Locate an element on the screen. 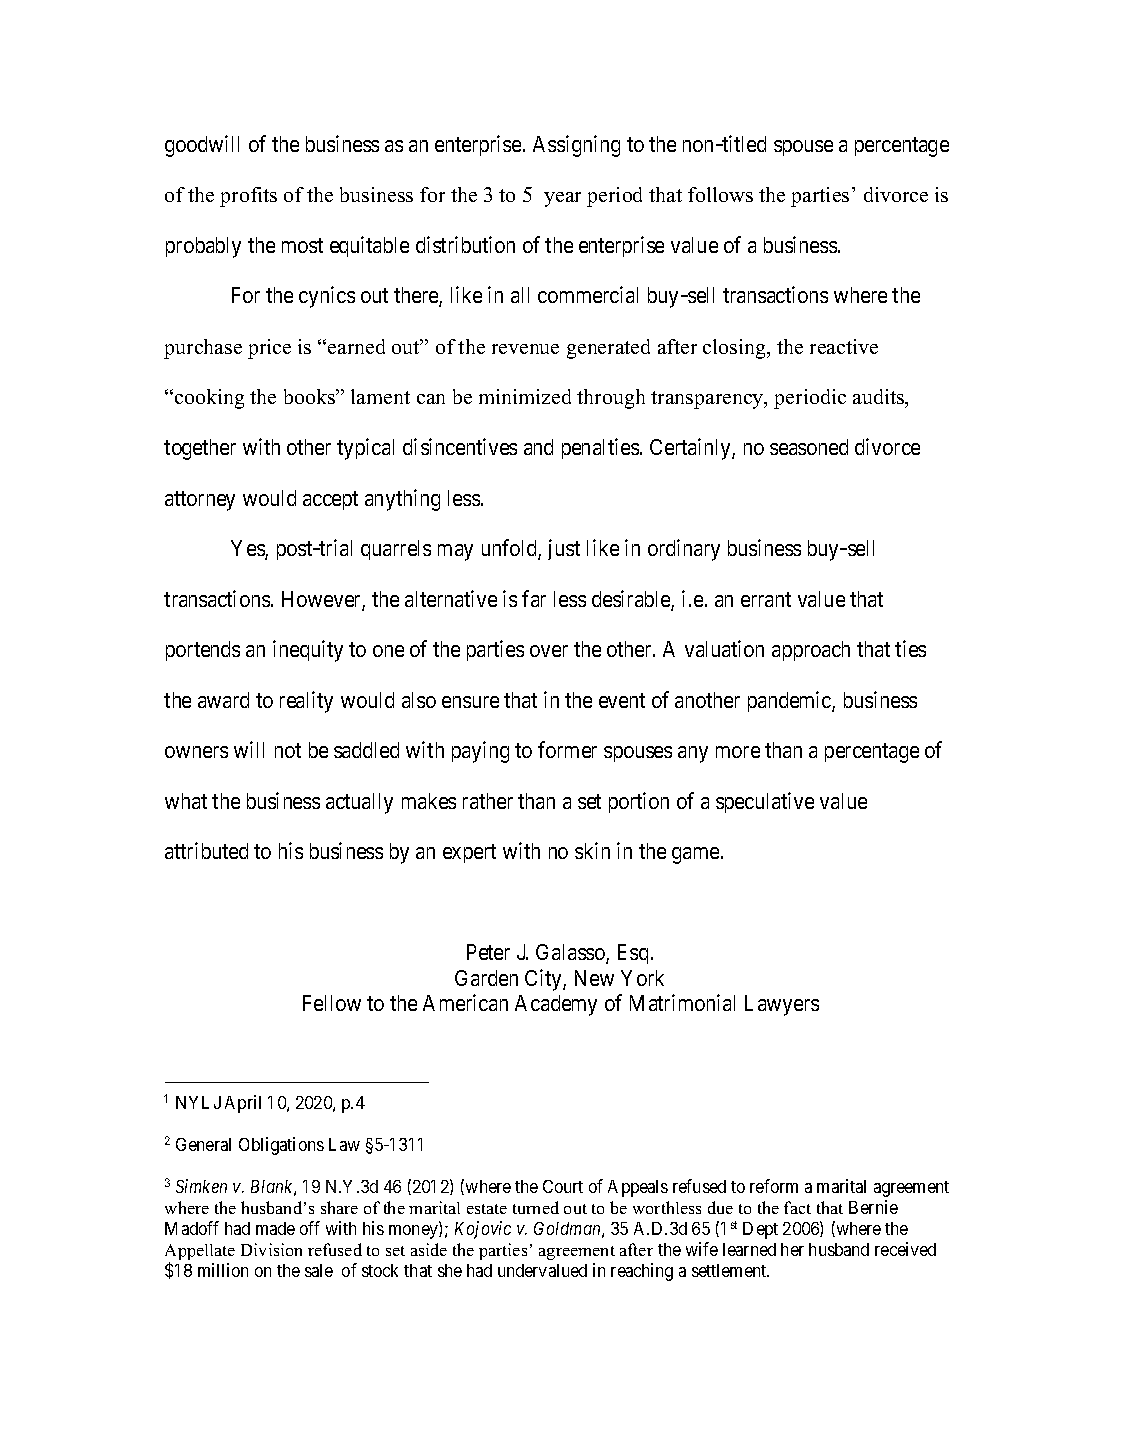 The height and width of the screenshot is (1450, 1121). Lawyers is located at coordinates (782, 1005).
